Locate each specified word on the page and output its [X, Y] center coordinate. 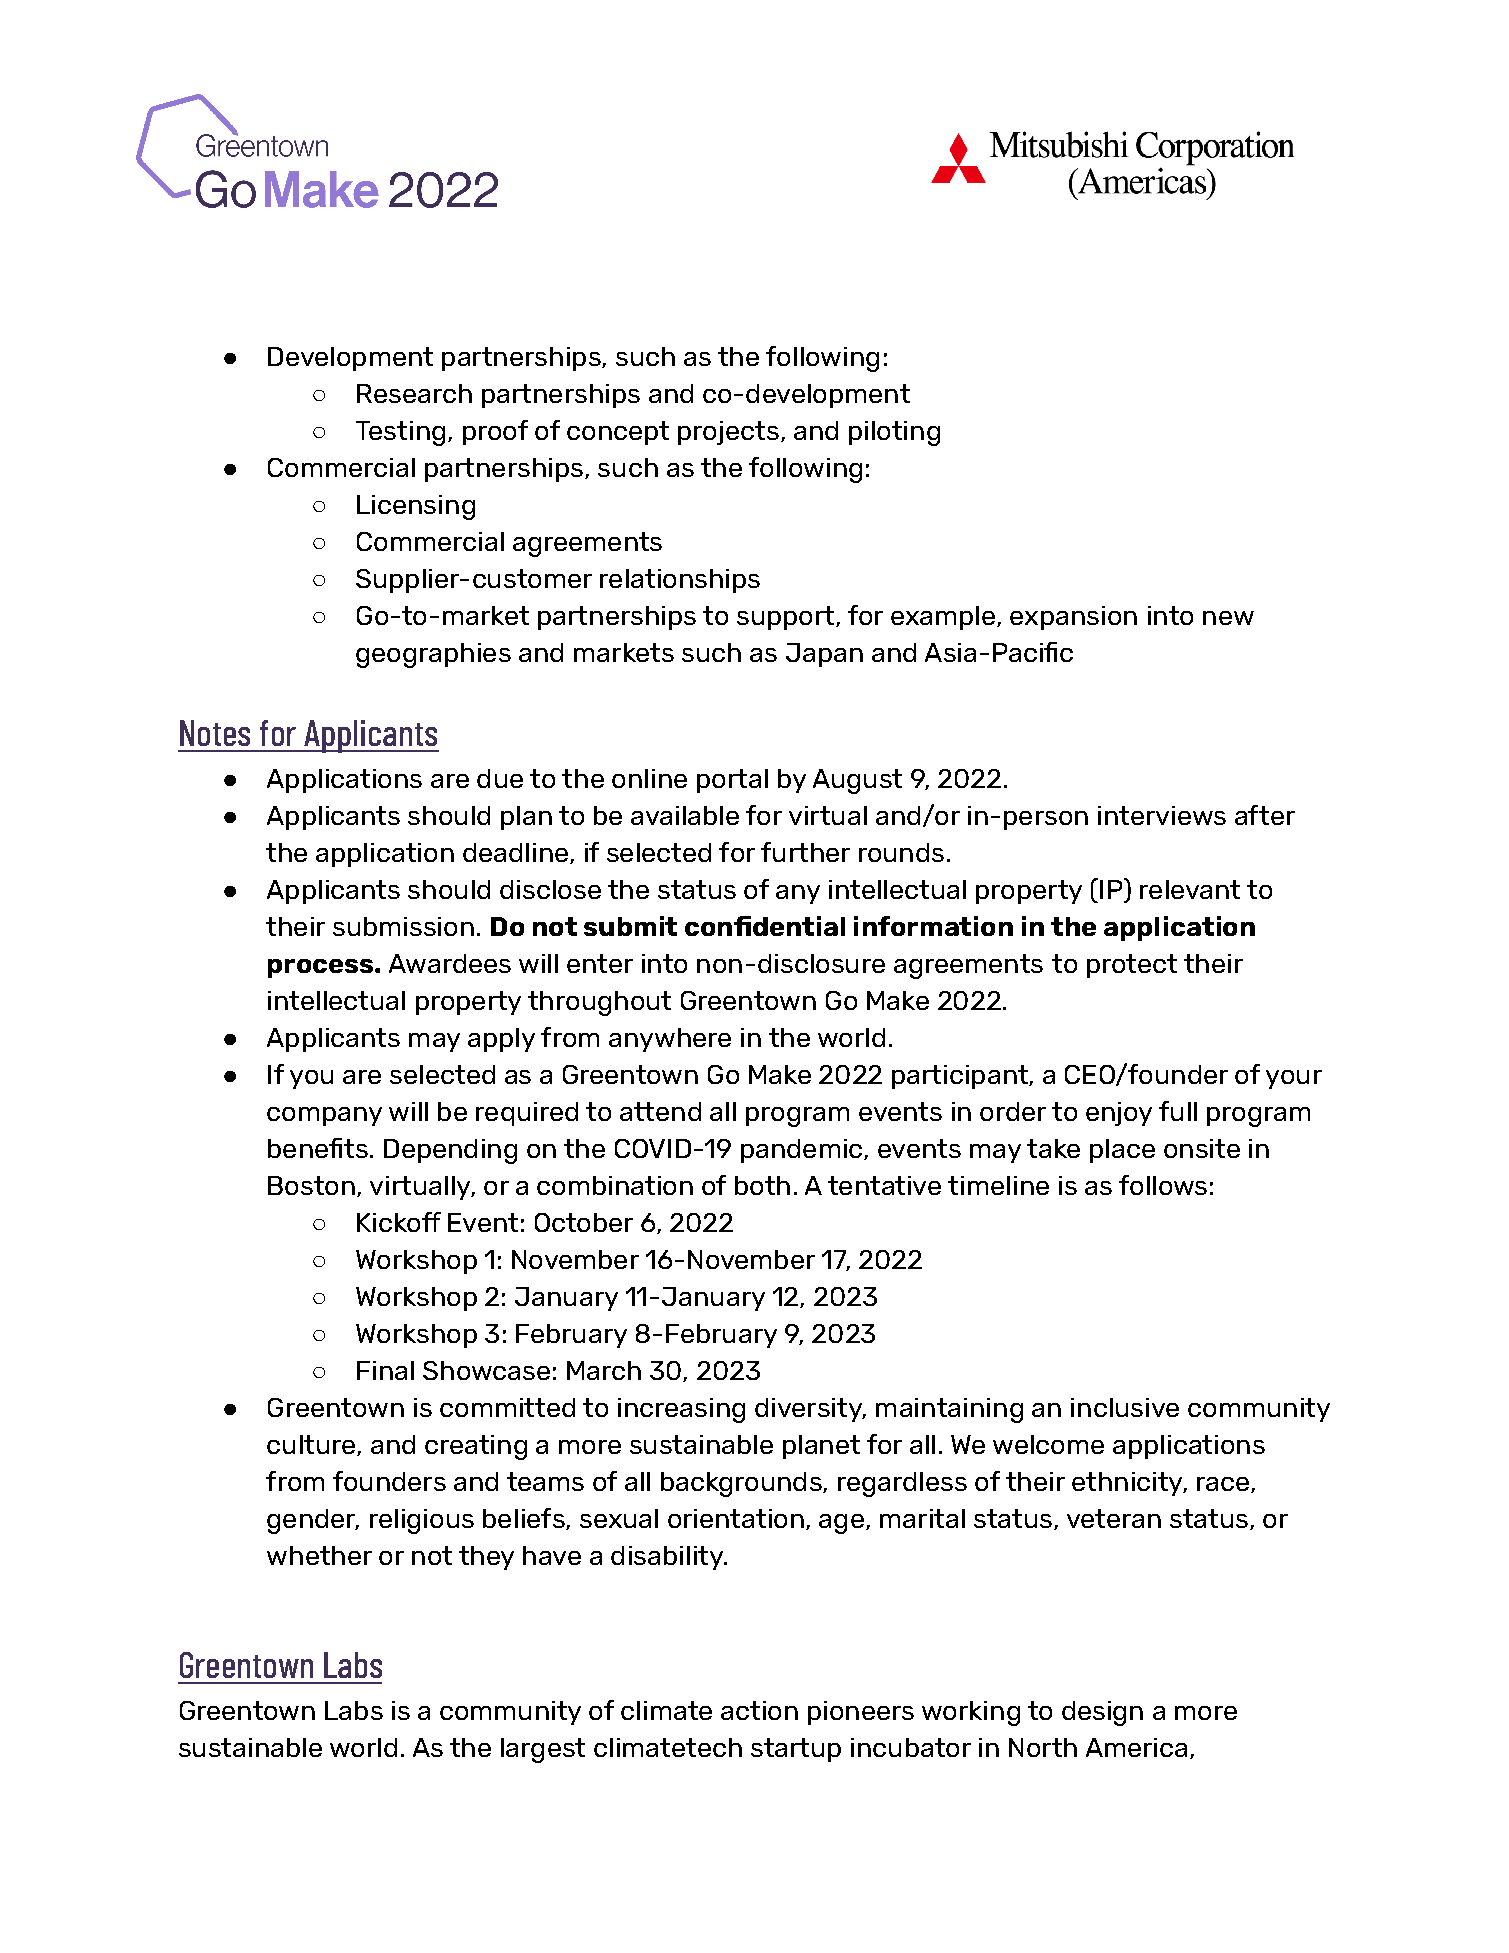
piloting [894, 433]
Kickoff [399, 1222]
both [762, 1185]
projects [728, 433]
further [805, 852]
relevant [1190, 889]
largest [543, 1750]
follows [1163, 1185]
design [1102, 1713]
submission [403, 926]
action [759, 1710]
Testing [400, 433]
